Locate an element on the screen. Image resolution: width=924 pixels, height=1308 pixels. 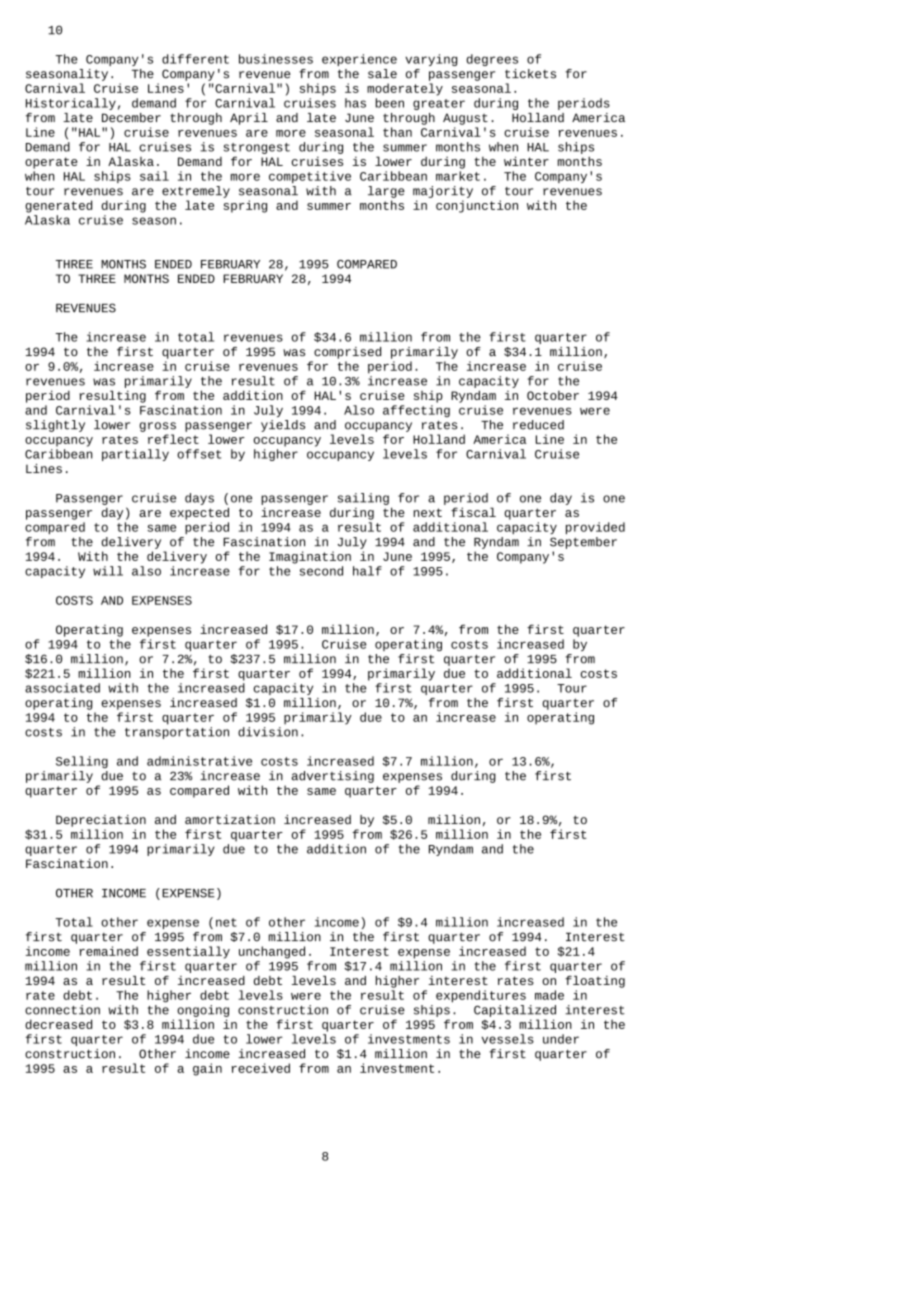
December is located at coordinates (131, 117).
